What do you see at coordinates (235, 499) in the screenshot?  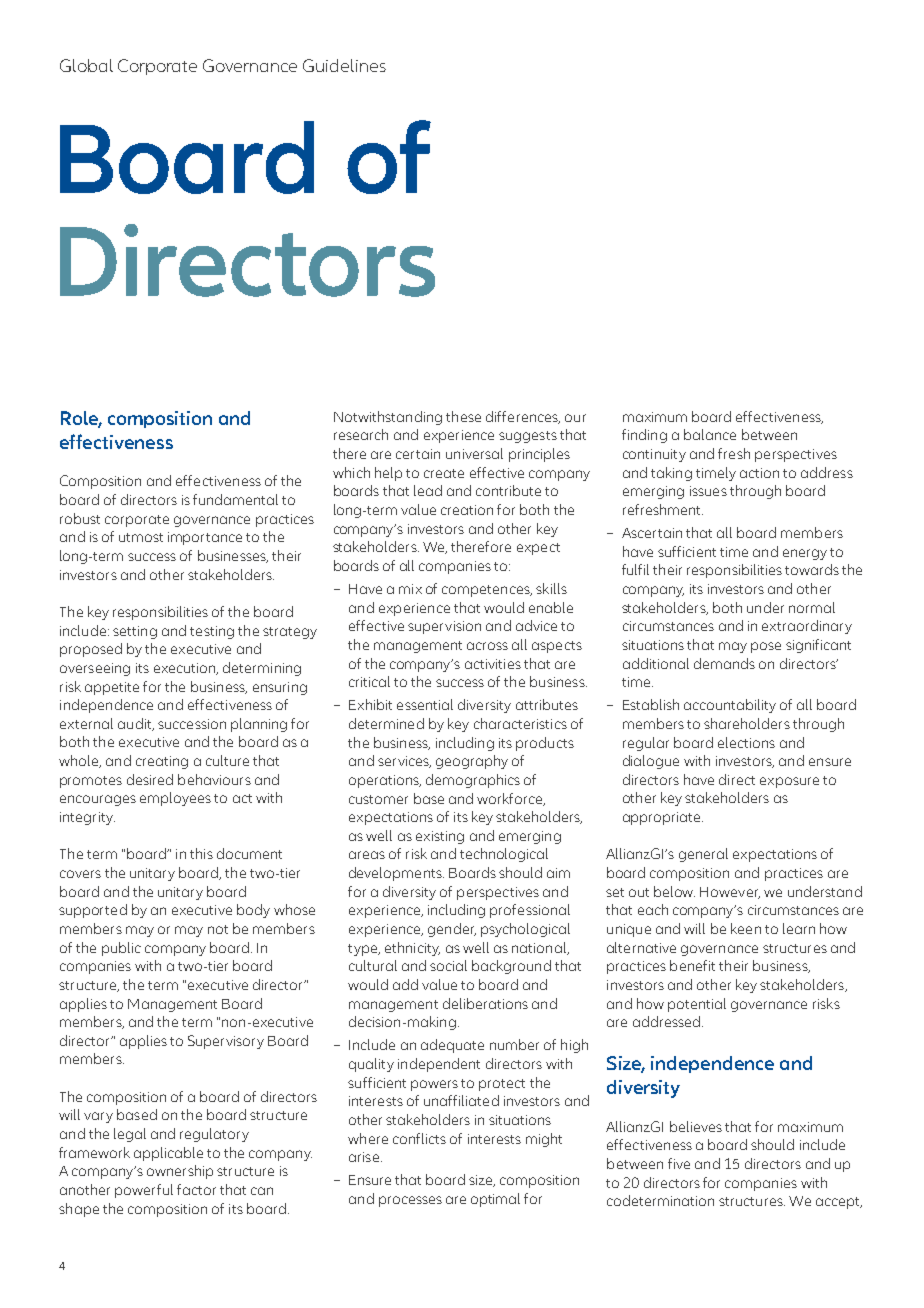 I see `fundamental` at bounding box center [235, 499].
